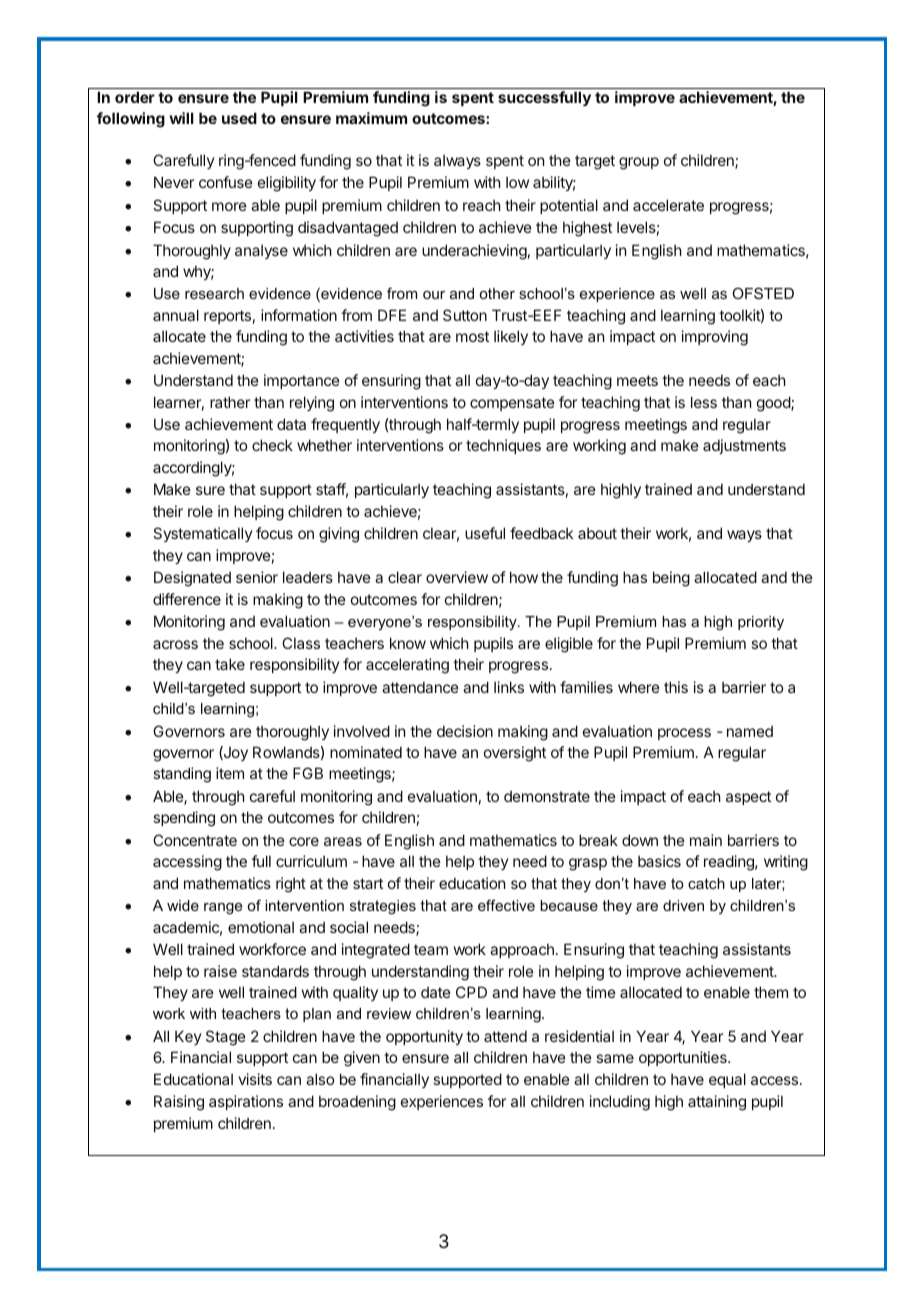 The image size is (924, 1308). What do you see at coordinates (506, 905) in the page?
I see `effective` at bounding box center [506, 905].
